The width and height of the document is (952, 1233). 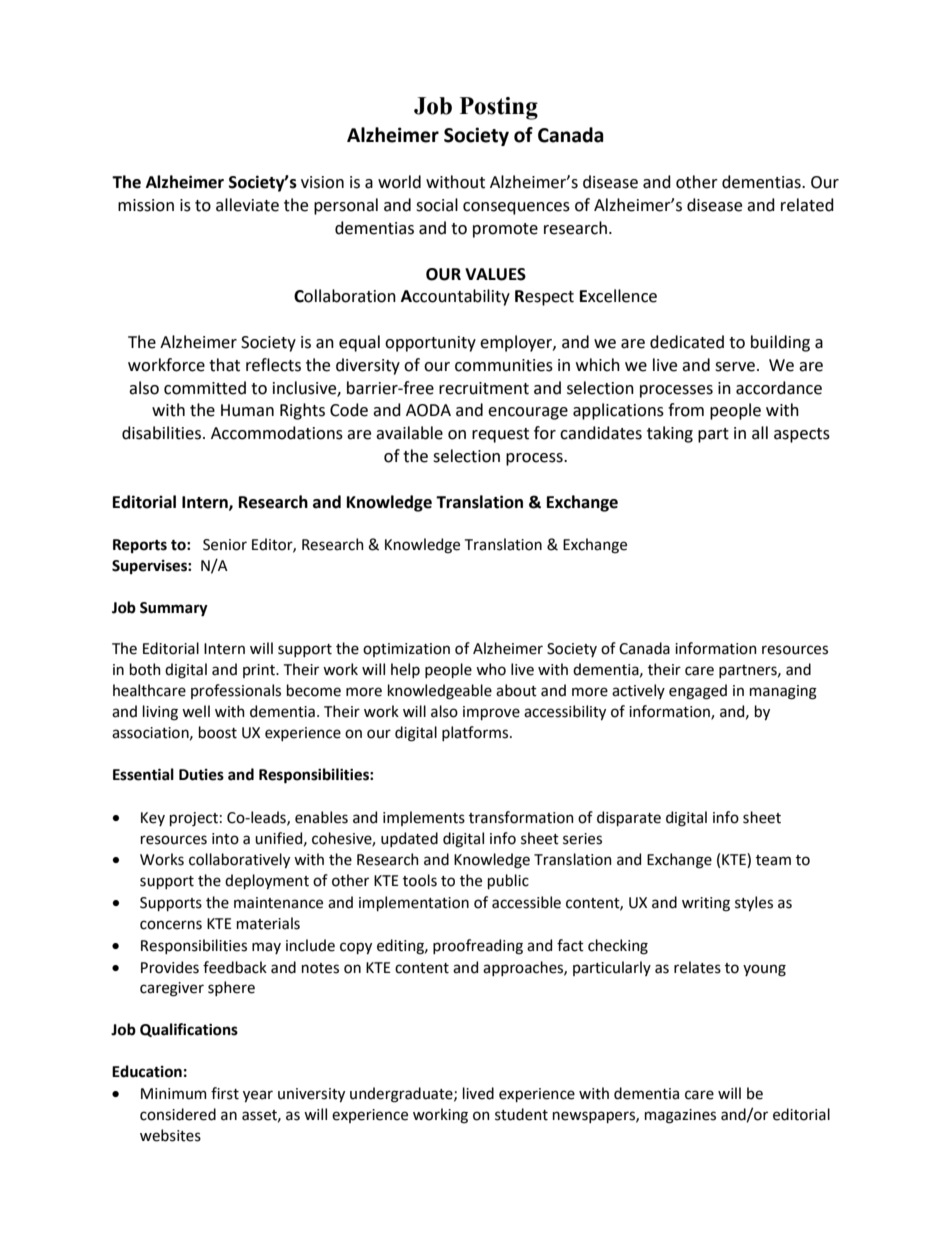 I want to click on magazines, so click(x=680, y=1116).
